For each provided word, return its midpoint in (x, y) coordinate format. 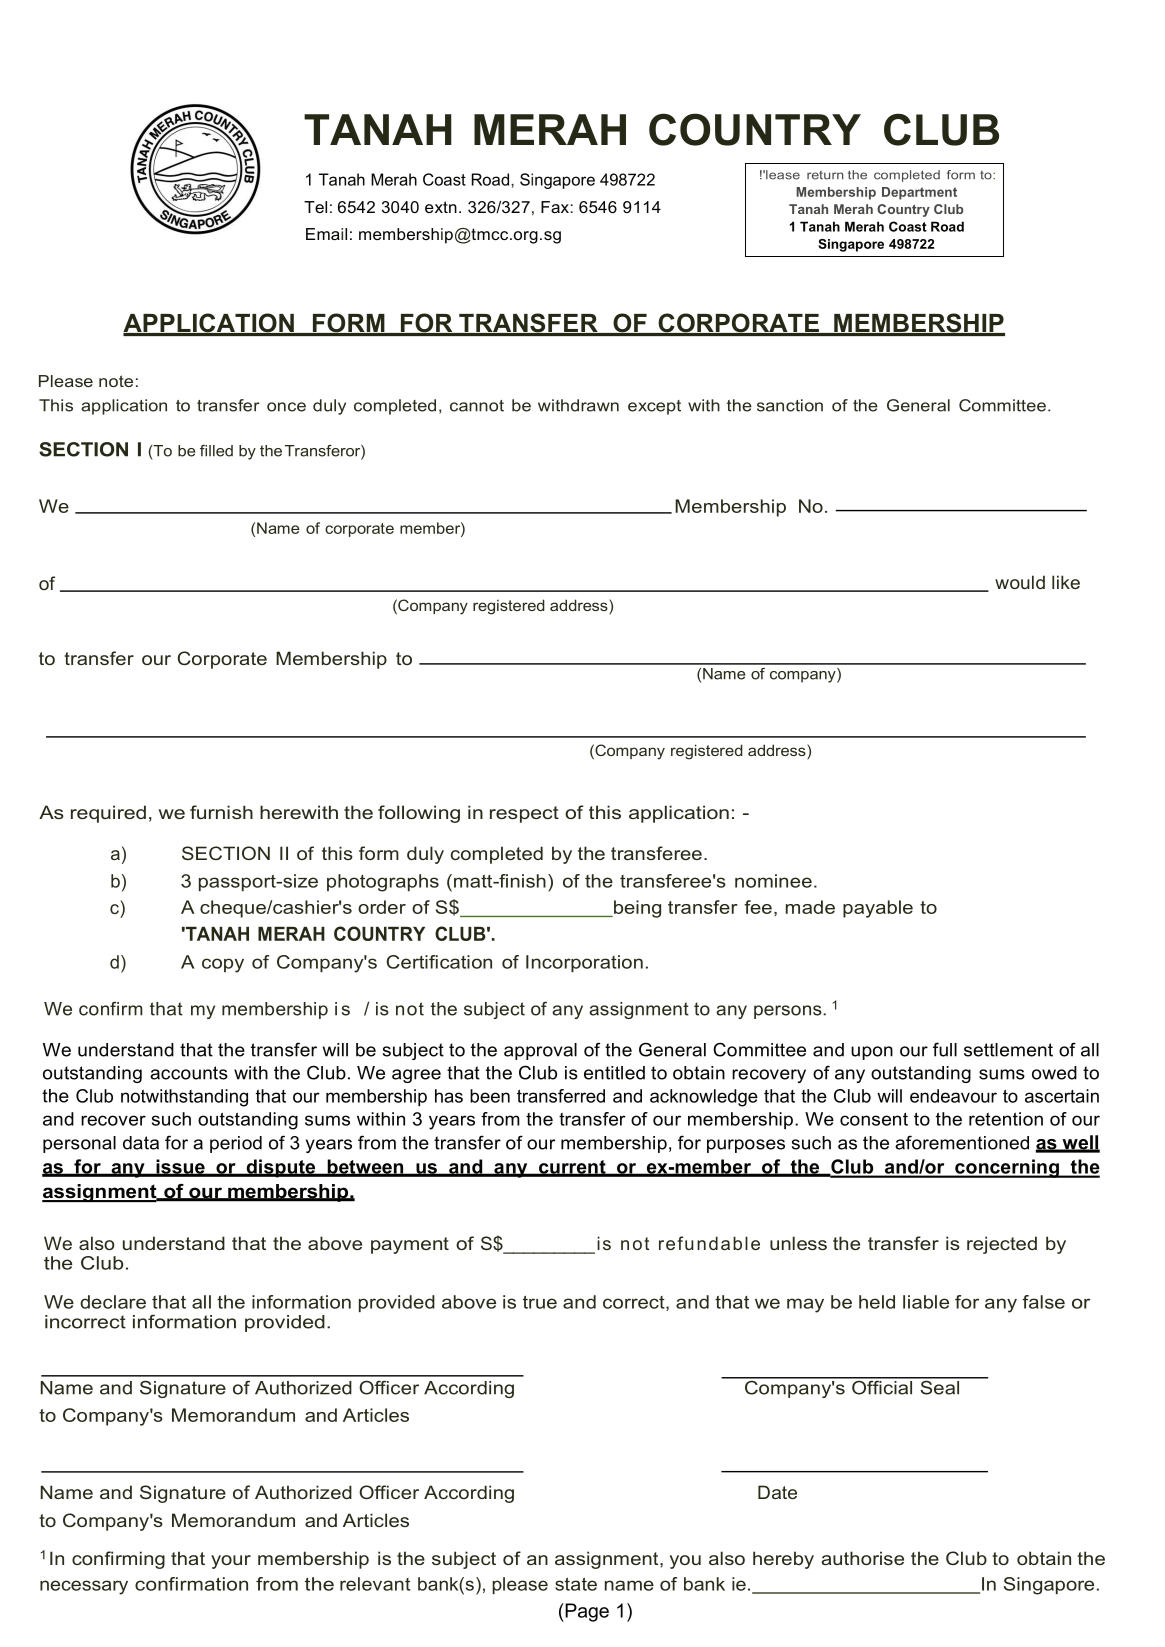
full (945, 1049)
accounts (189, 1073)
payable (878, 909)
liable (926, 1302)
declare (113, 1302)
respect (524, 814)
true (540, 1302)
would (1020, 582)
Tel (315, 207)
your (231, 1562)
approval (540, 1051)
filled (216, 451)
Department (919, 193)
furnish (221, 812)
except (654, 407)
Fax (556, 207)
